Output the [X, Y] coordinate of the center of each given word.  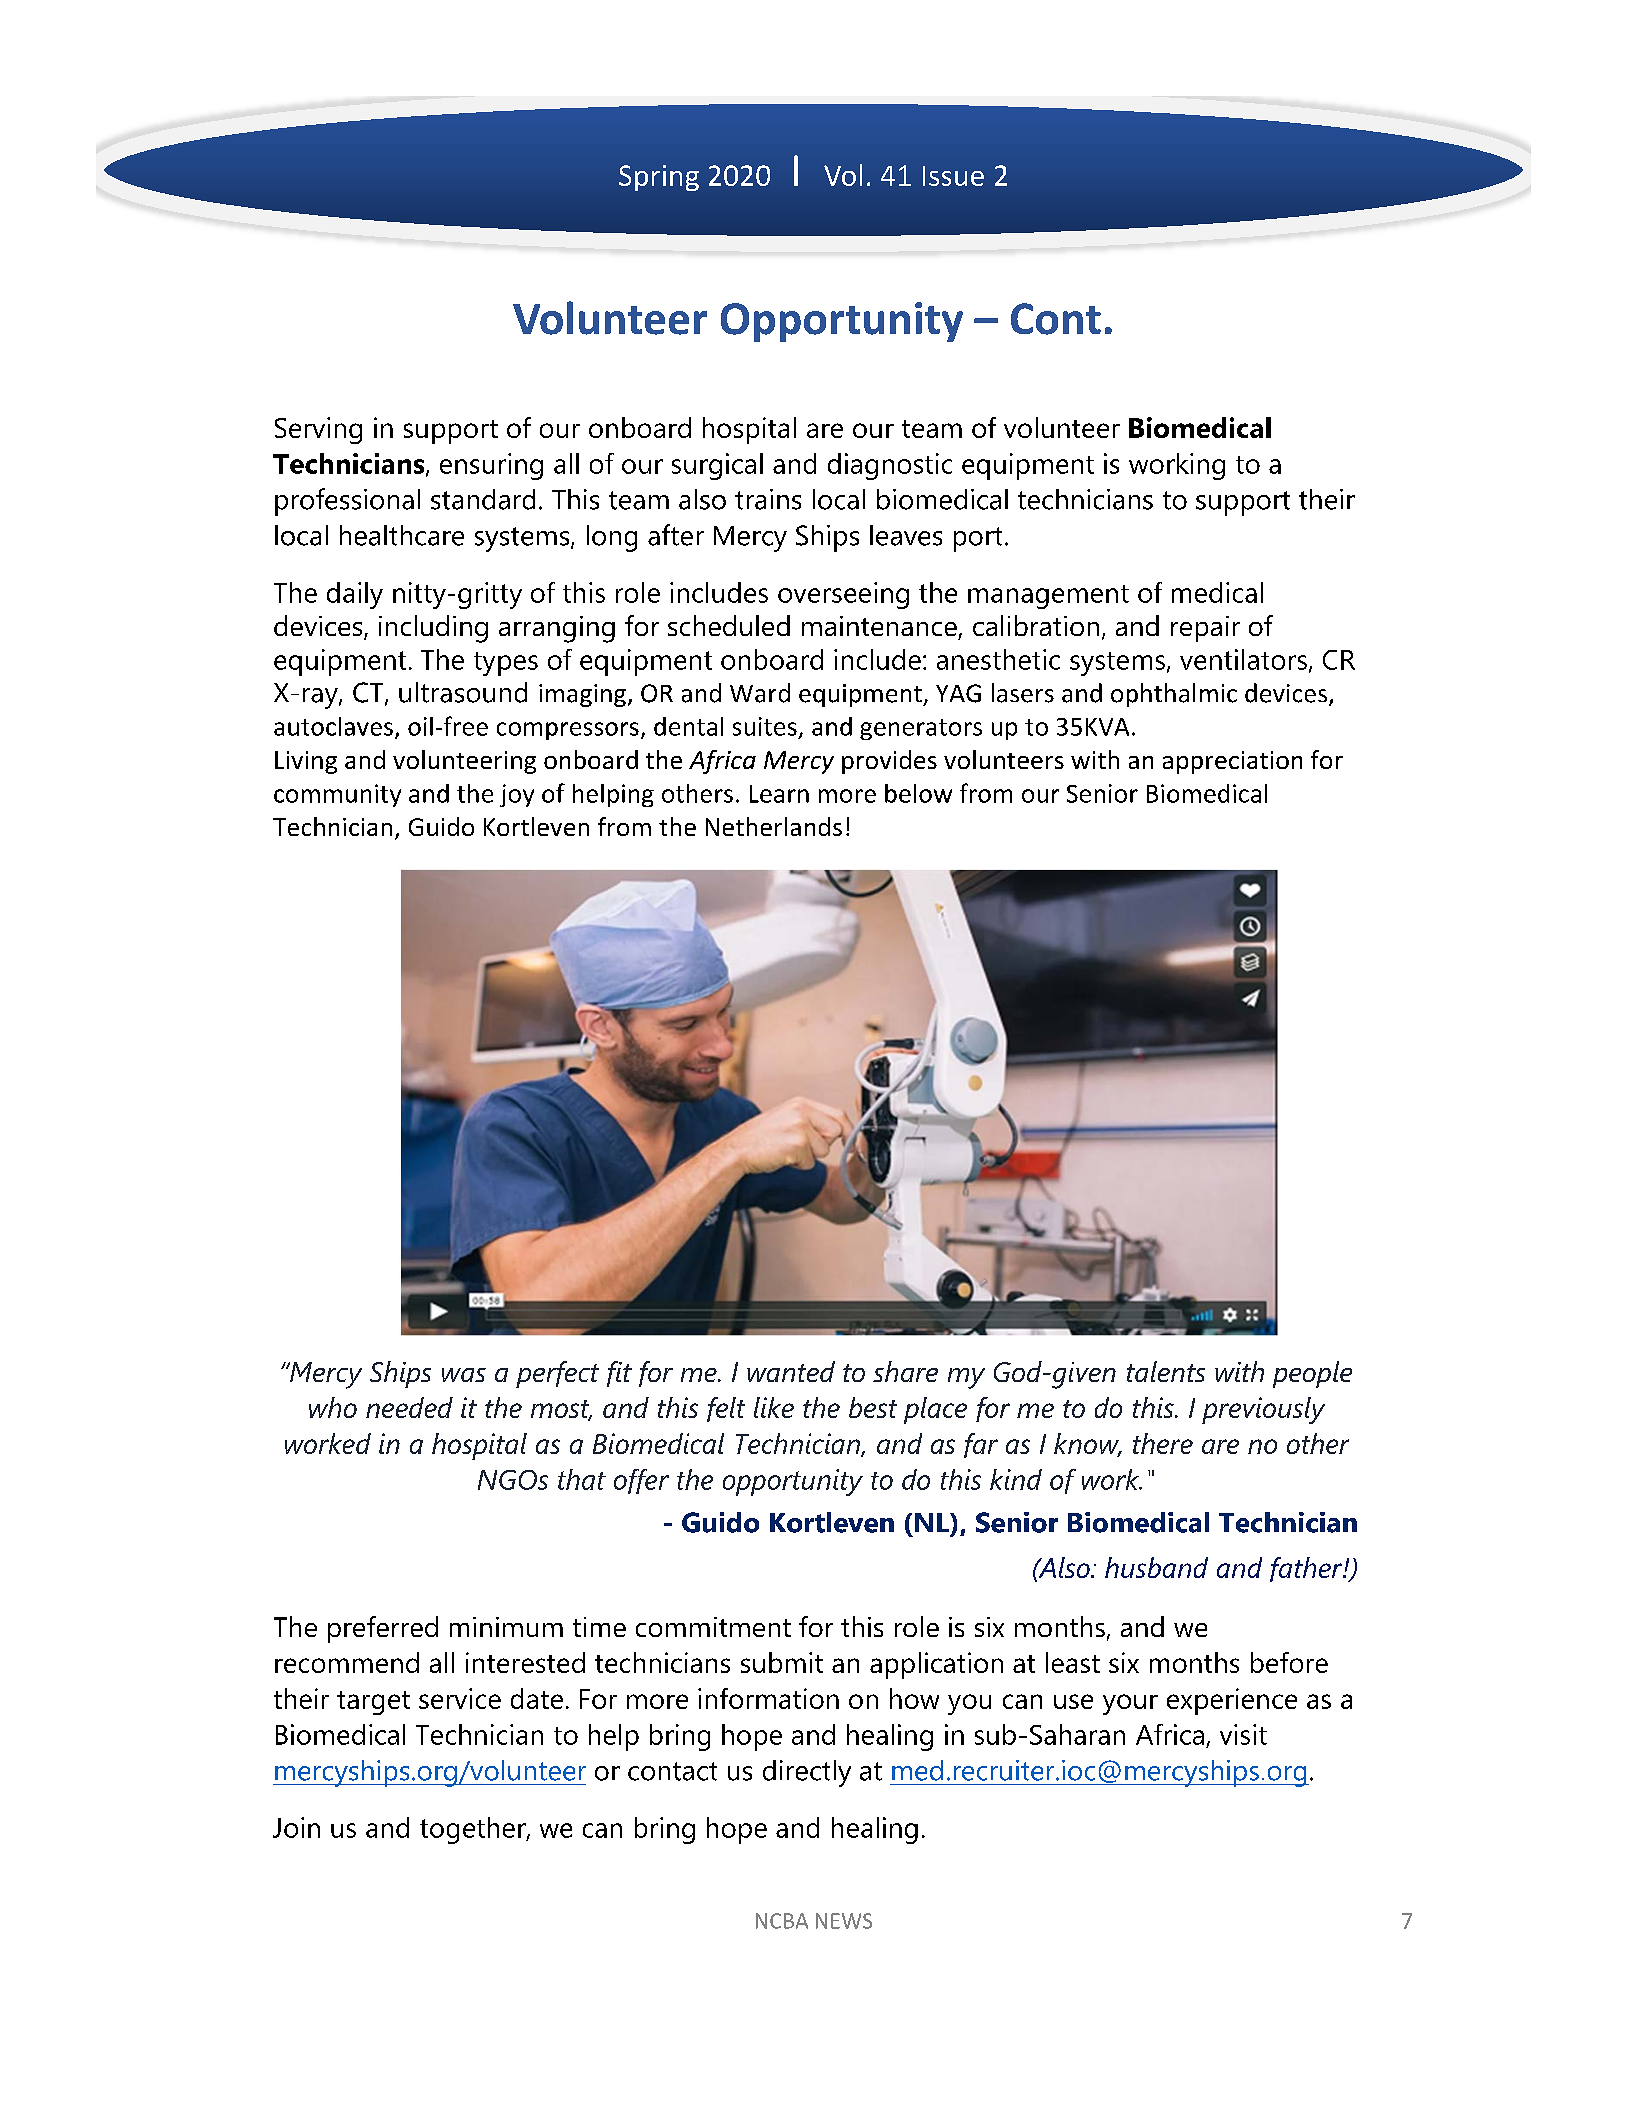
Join [296, 1827]
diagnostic [890, 466]
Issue [953, 176]
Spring [659, 178]
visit [1243, 1734]
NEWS [844, 1921]
